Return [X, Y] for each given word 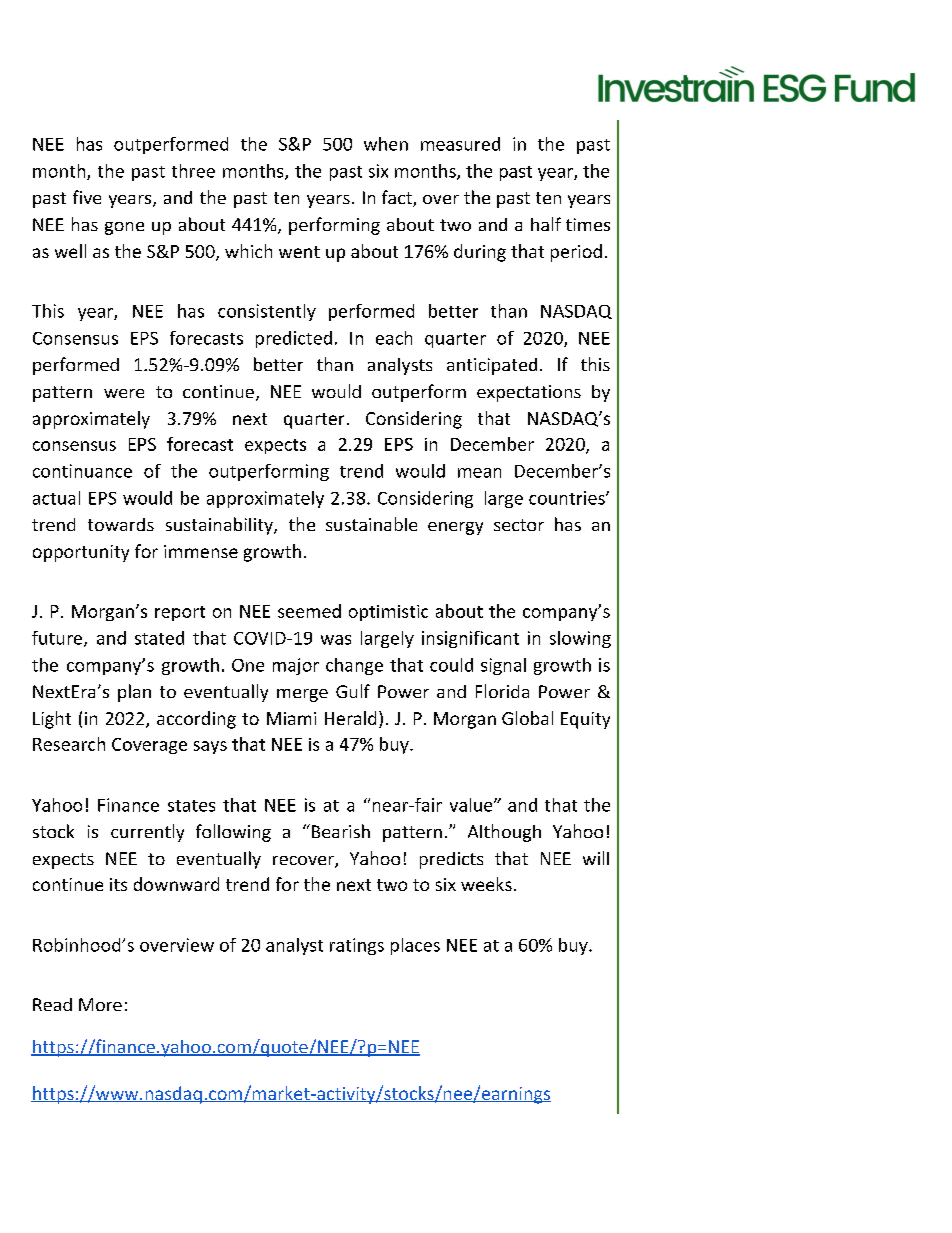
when [386, 144]
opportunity [81, 553]
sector [519, 525]
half [546, 224]
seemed [309, 611]
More [100, 1004]
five [87, 197]
